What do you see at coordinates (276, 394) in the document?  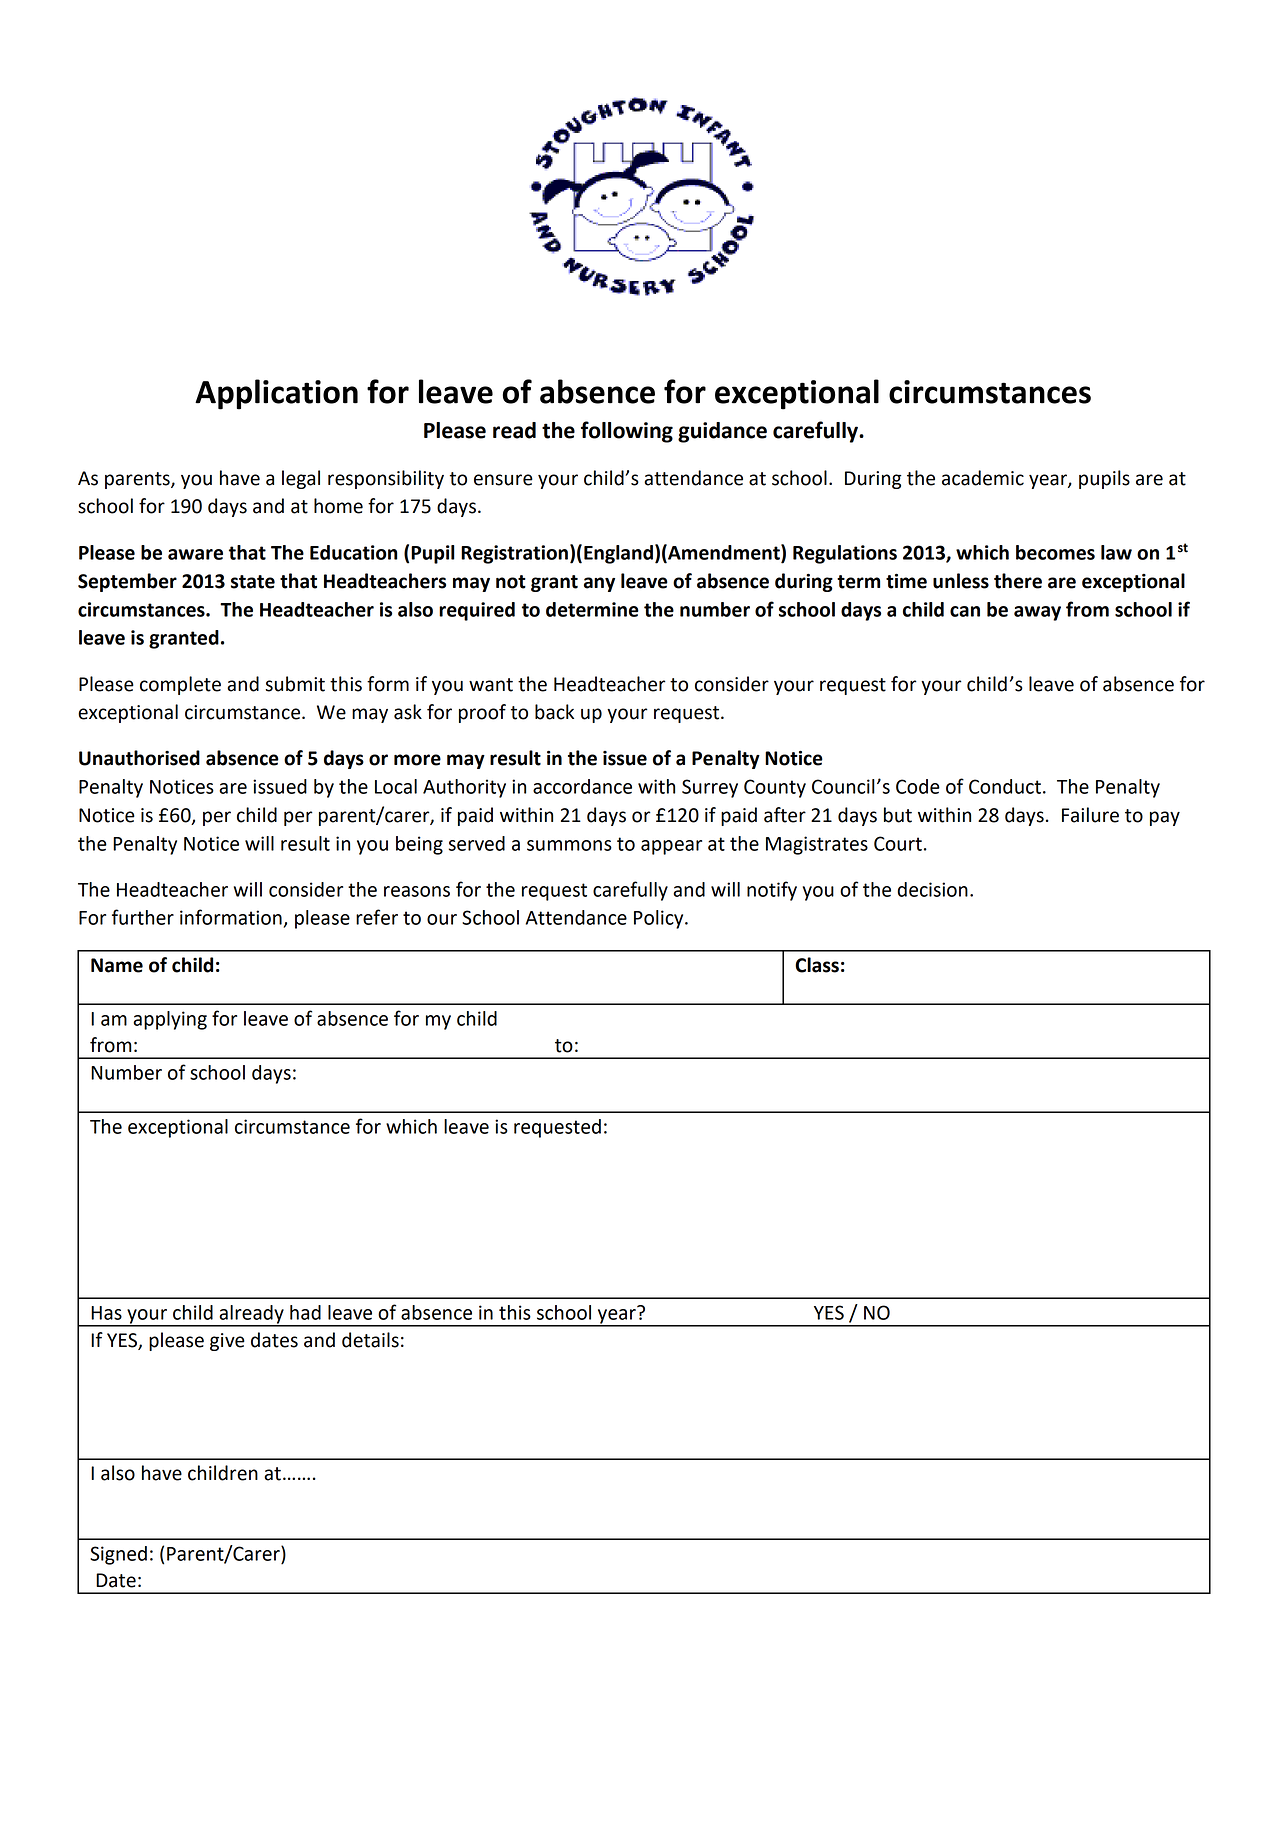 I see `Application` at bounding box center [276, 394].
